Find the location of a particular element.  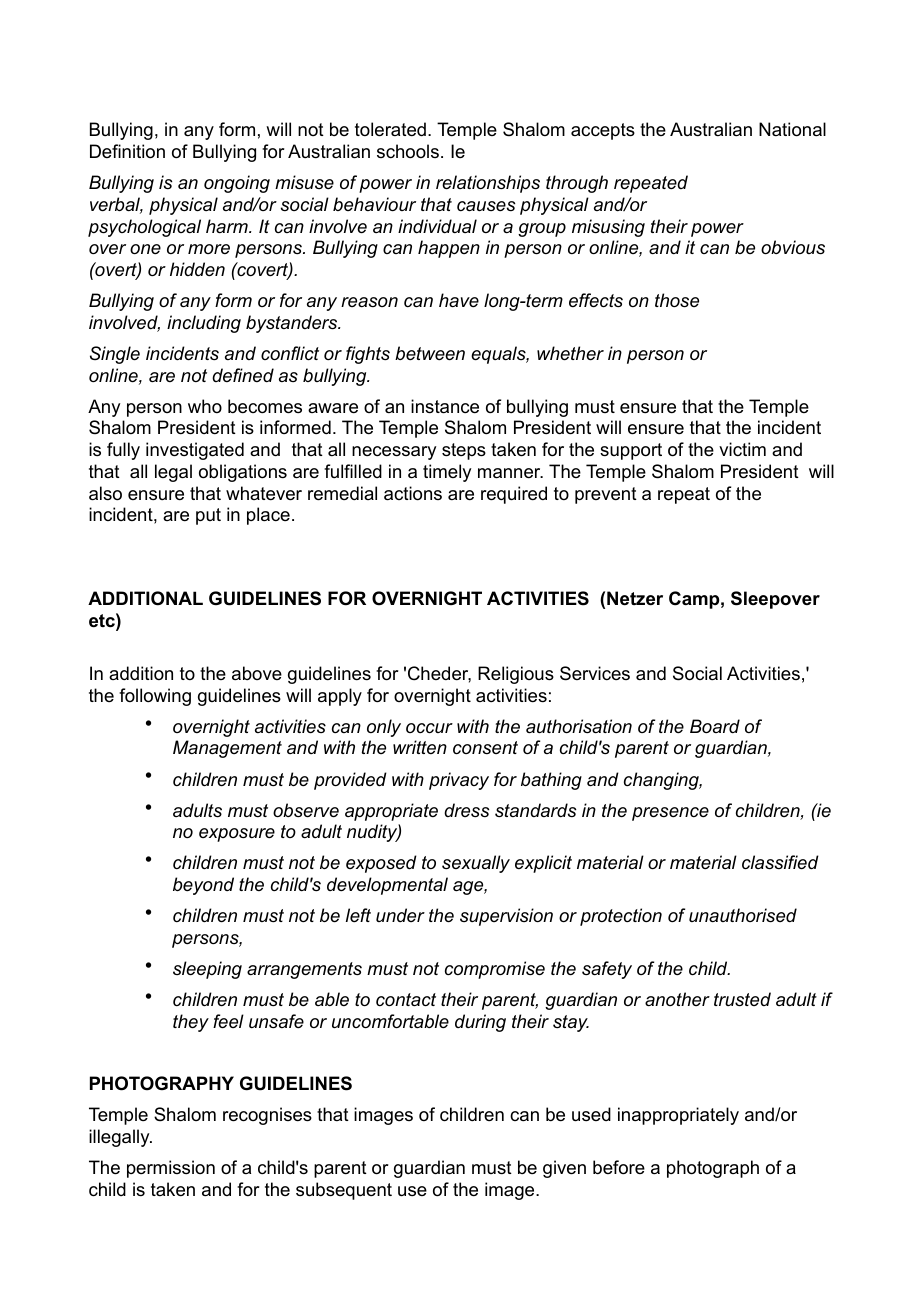

Religious is located at coordinates (516, 675).
